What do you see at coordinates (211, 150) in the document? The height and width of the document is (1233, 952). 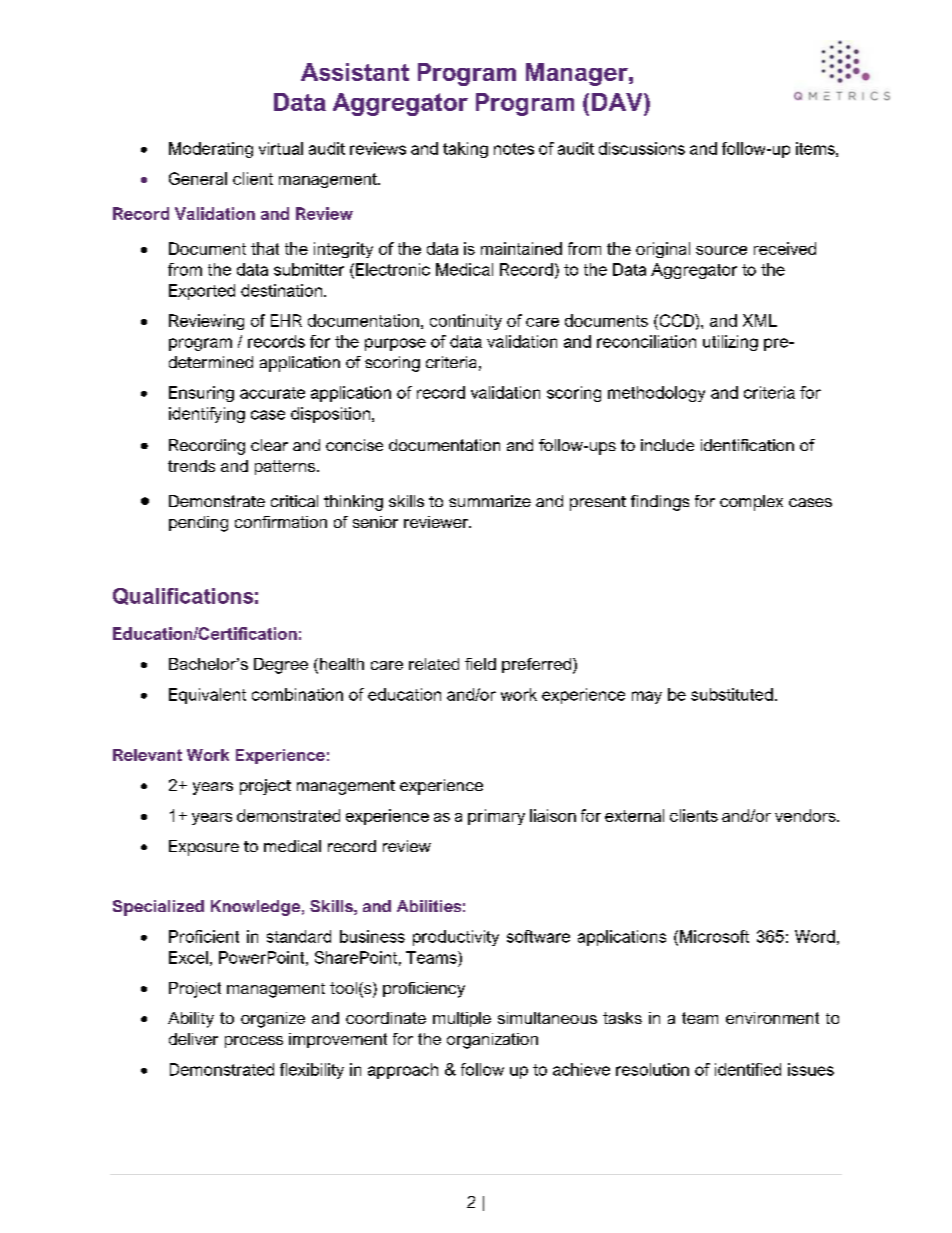 I see `Moderating` at bounding box center [211, 150].
